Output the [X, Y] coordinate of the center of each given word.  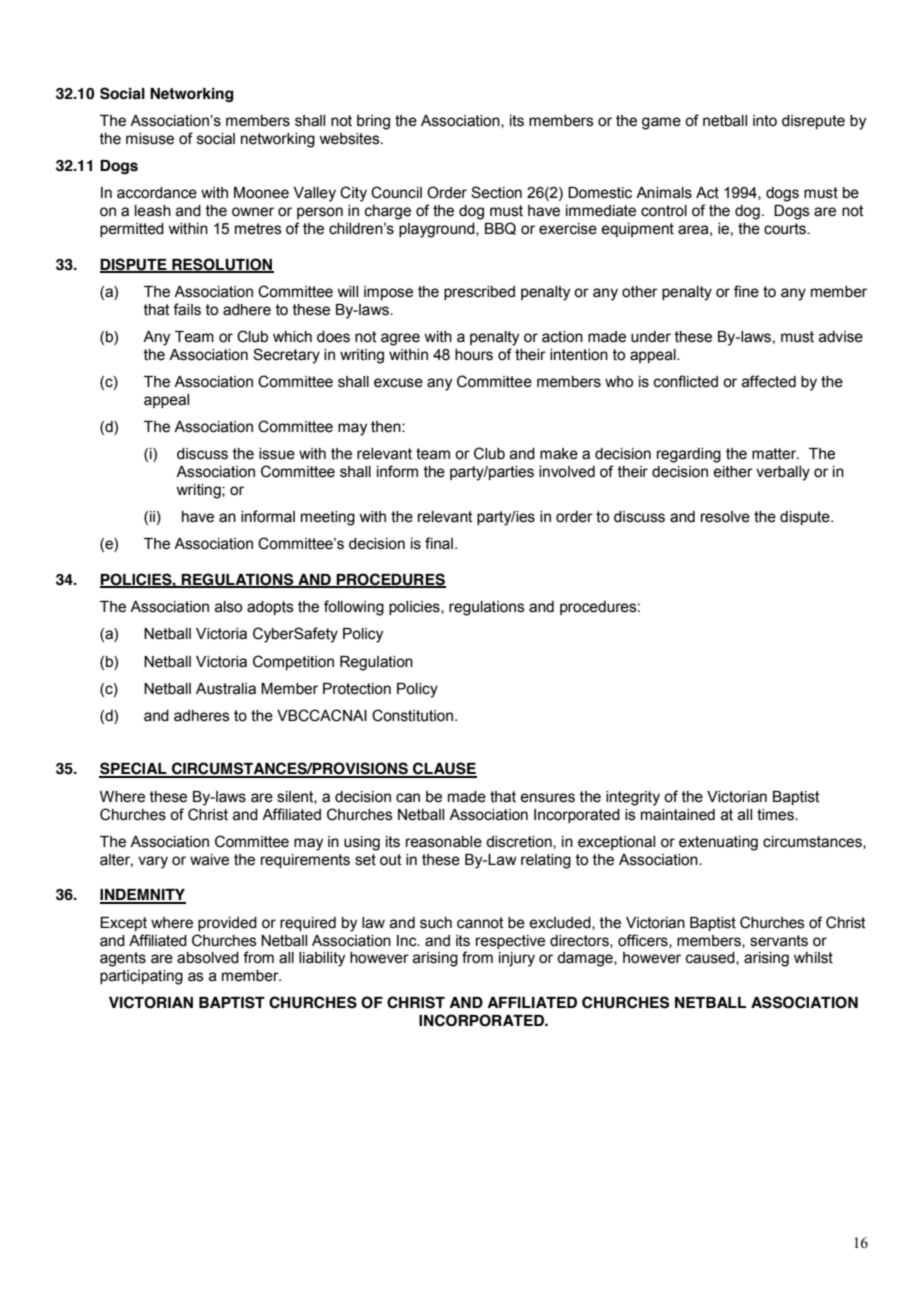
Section [496, 192]
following [354, 608]
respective [510, 942]
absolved [208, 958]
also [228, 607]
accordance [157, 193]
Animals [664, 193]
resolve [725, 517]
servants [779, 941]
